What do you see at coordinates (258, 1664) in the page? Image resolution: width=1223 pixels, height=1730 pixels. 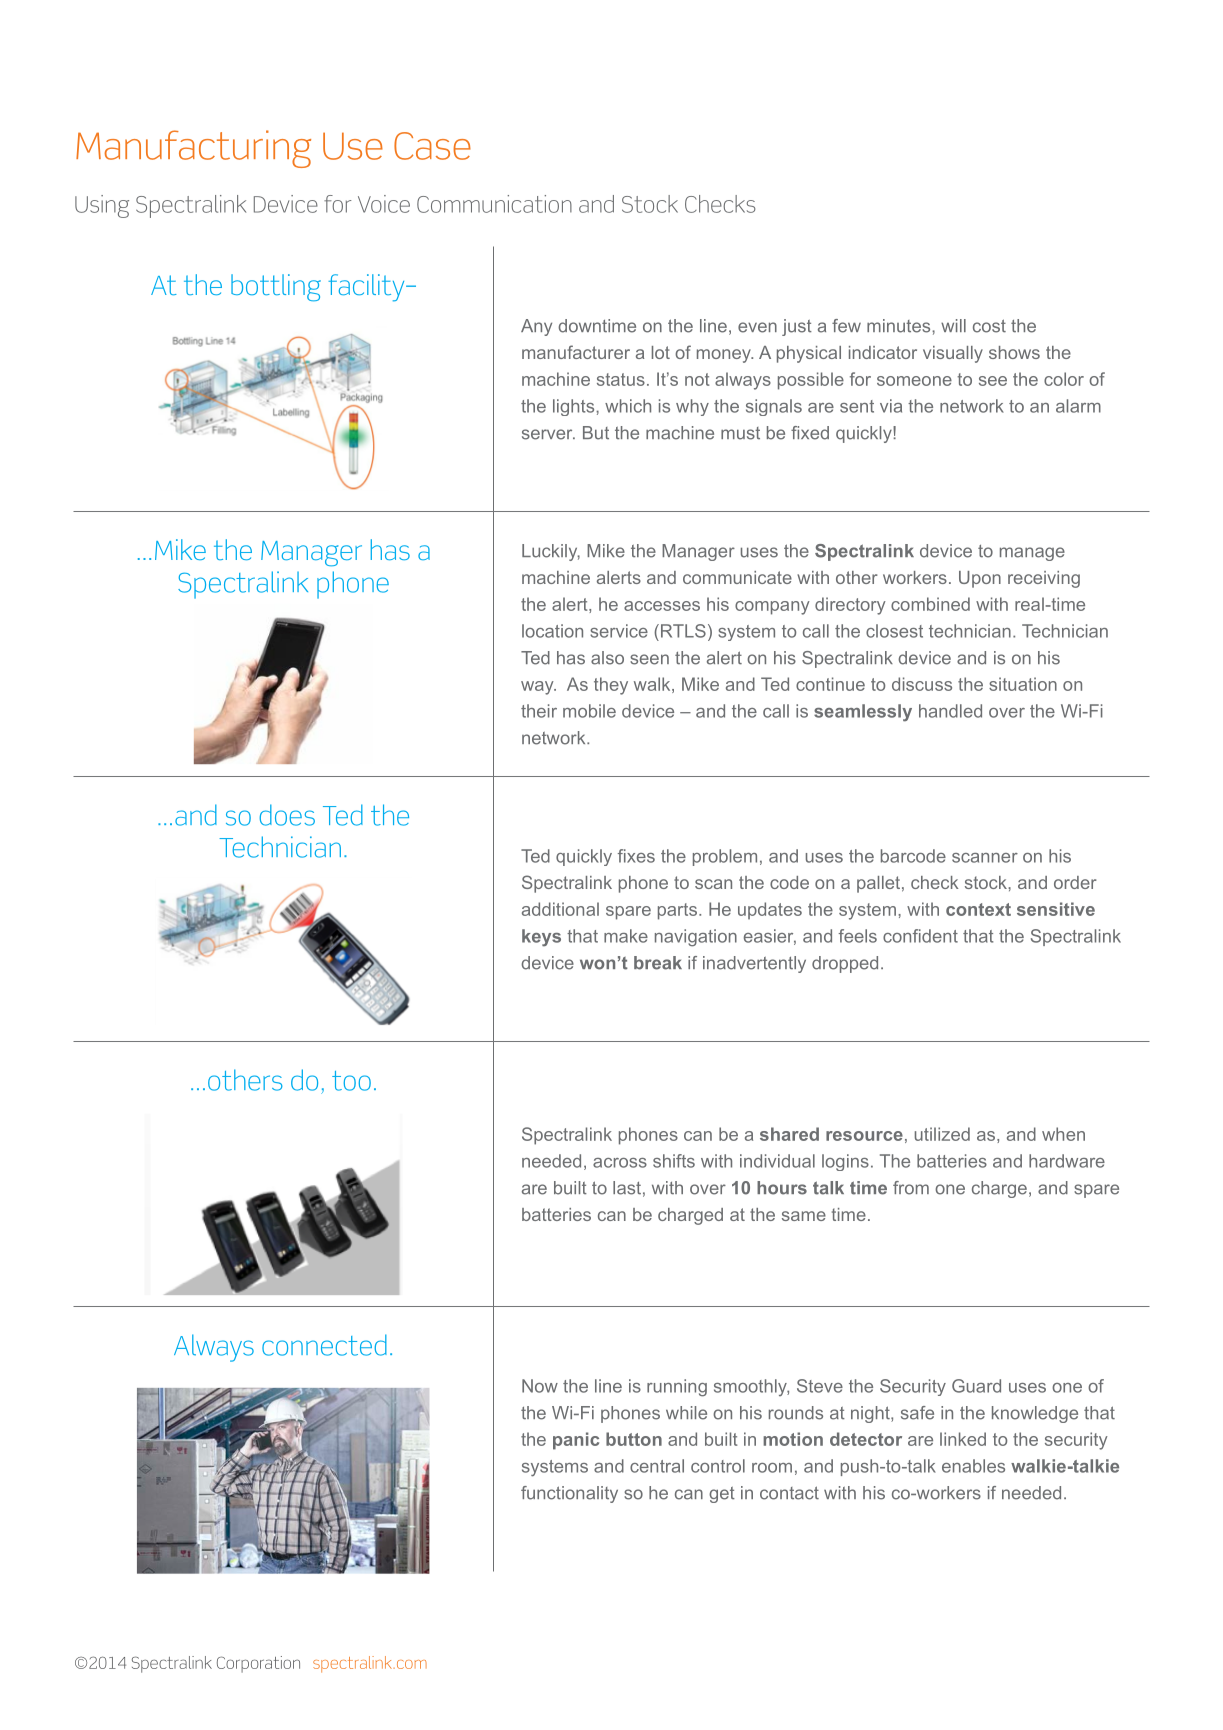 I see `Corporation` at bounding box center [258, 1664].
